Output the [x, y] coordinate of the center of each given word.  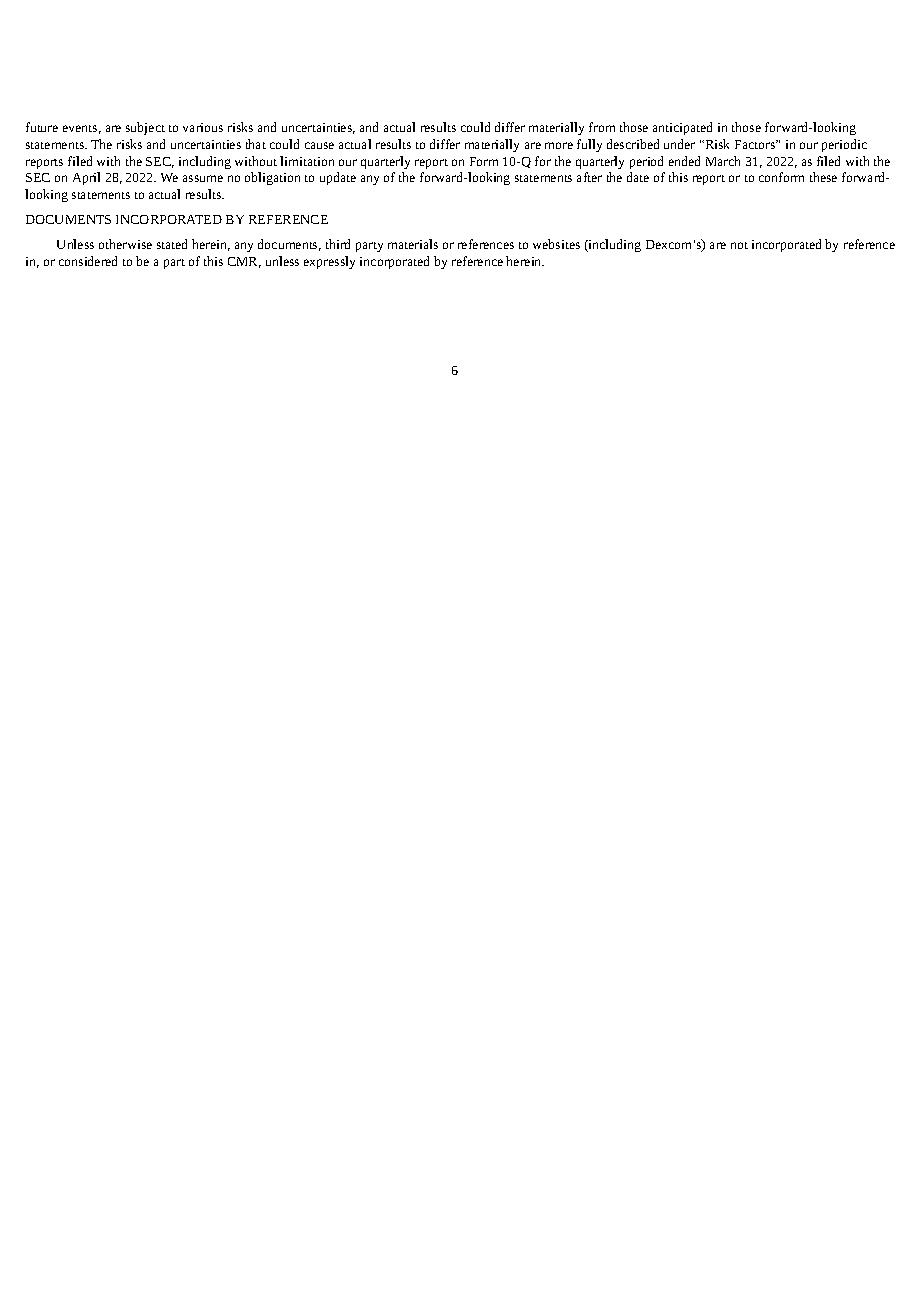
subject [145, 128]
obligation [272, 178]
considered [88, 261]
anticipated [682, 128]
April [86, 178]
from [602, 127]
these [823, 177]
